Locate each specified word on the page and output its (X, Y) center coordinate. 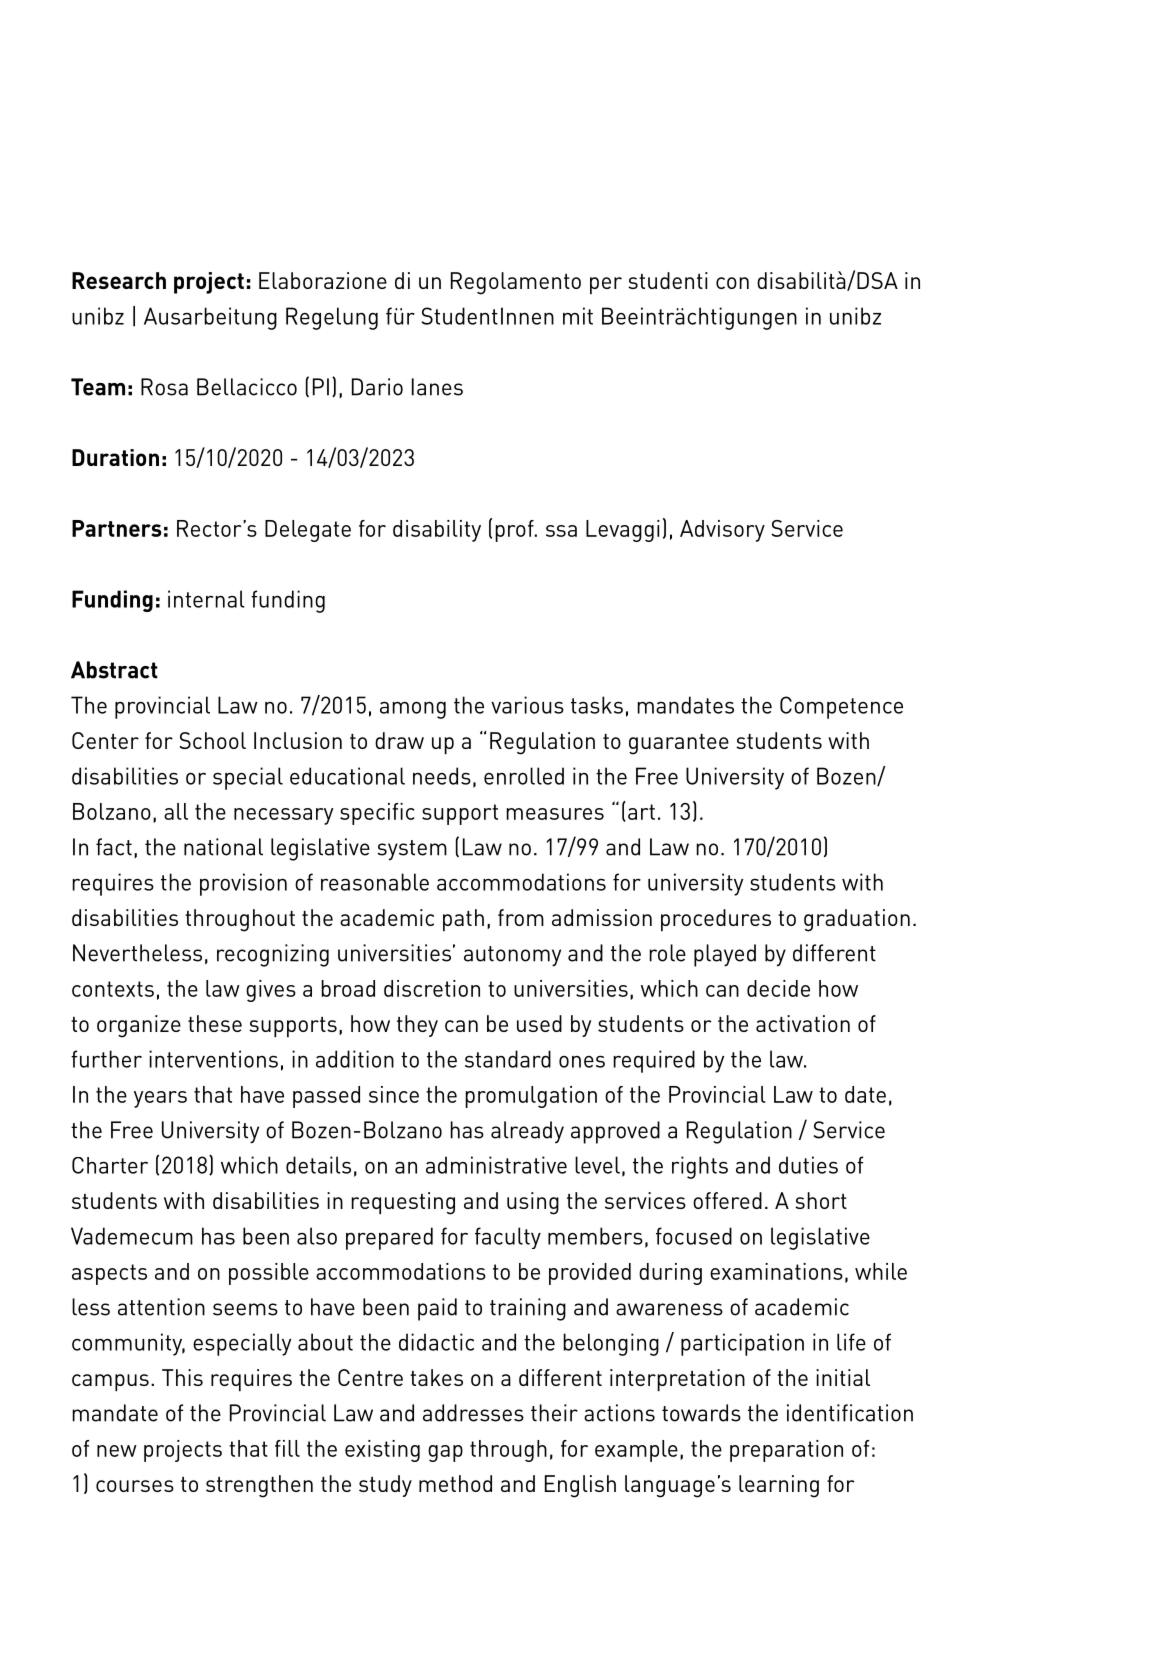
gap (445, 1453)
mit (578, 316)
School (212, 740)
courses (135, 1486)
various (527, 705)
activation (803, 1023)
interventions (213, 1059)
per (606, 285)
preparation (786, 1451)
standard (508, 1059)
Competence (841, 707)
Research (119, 280)
